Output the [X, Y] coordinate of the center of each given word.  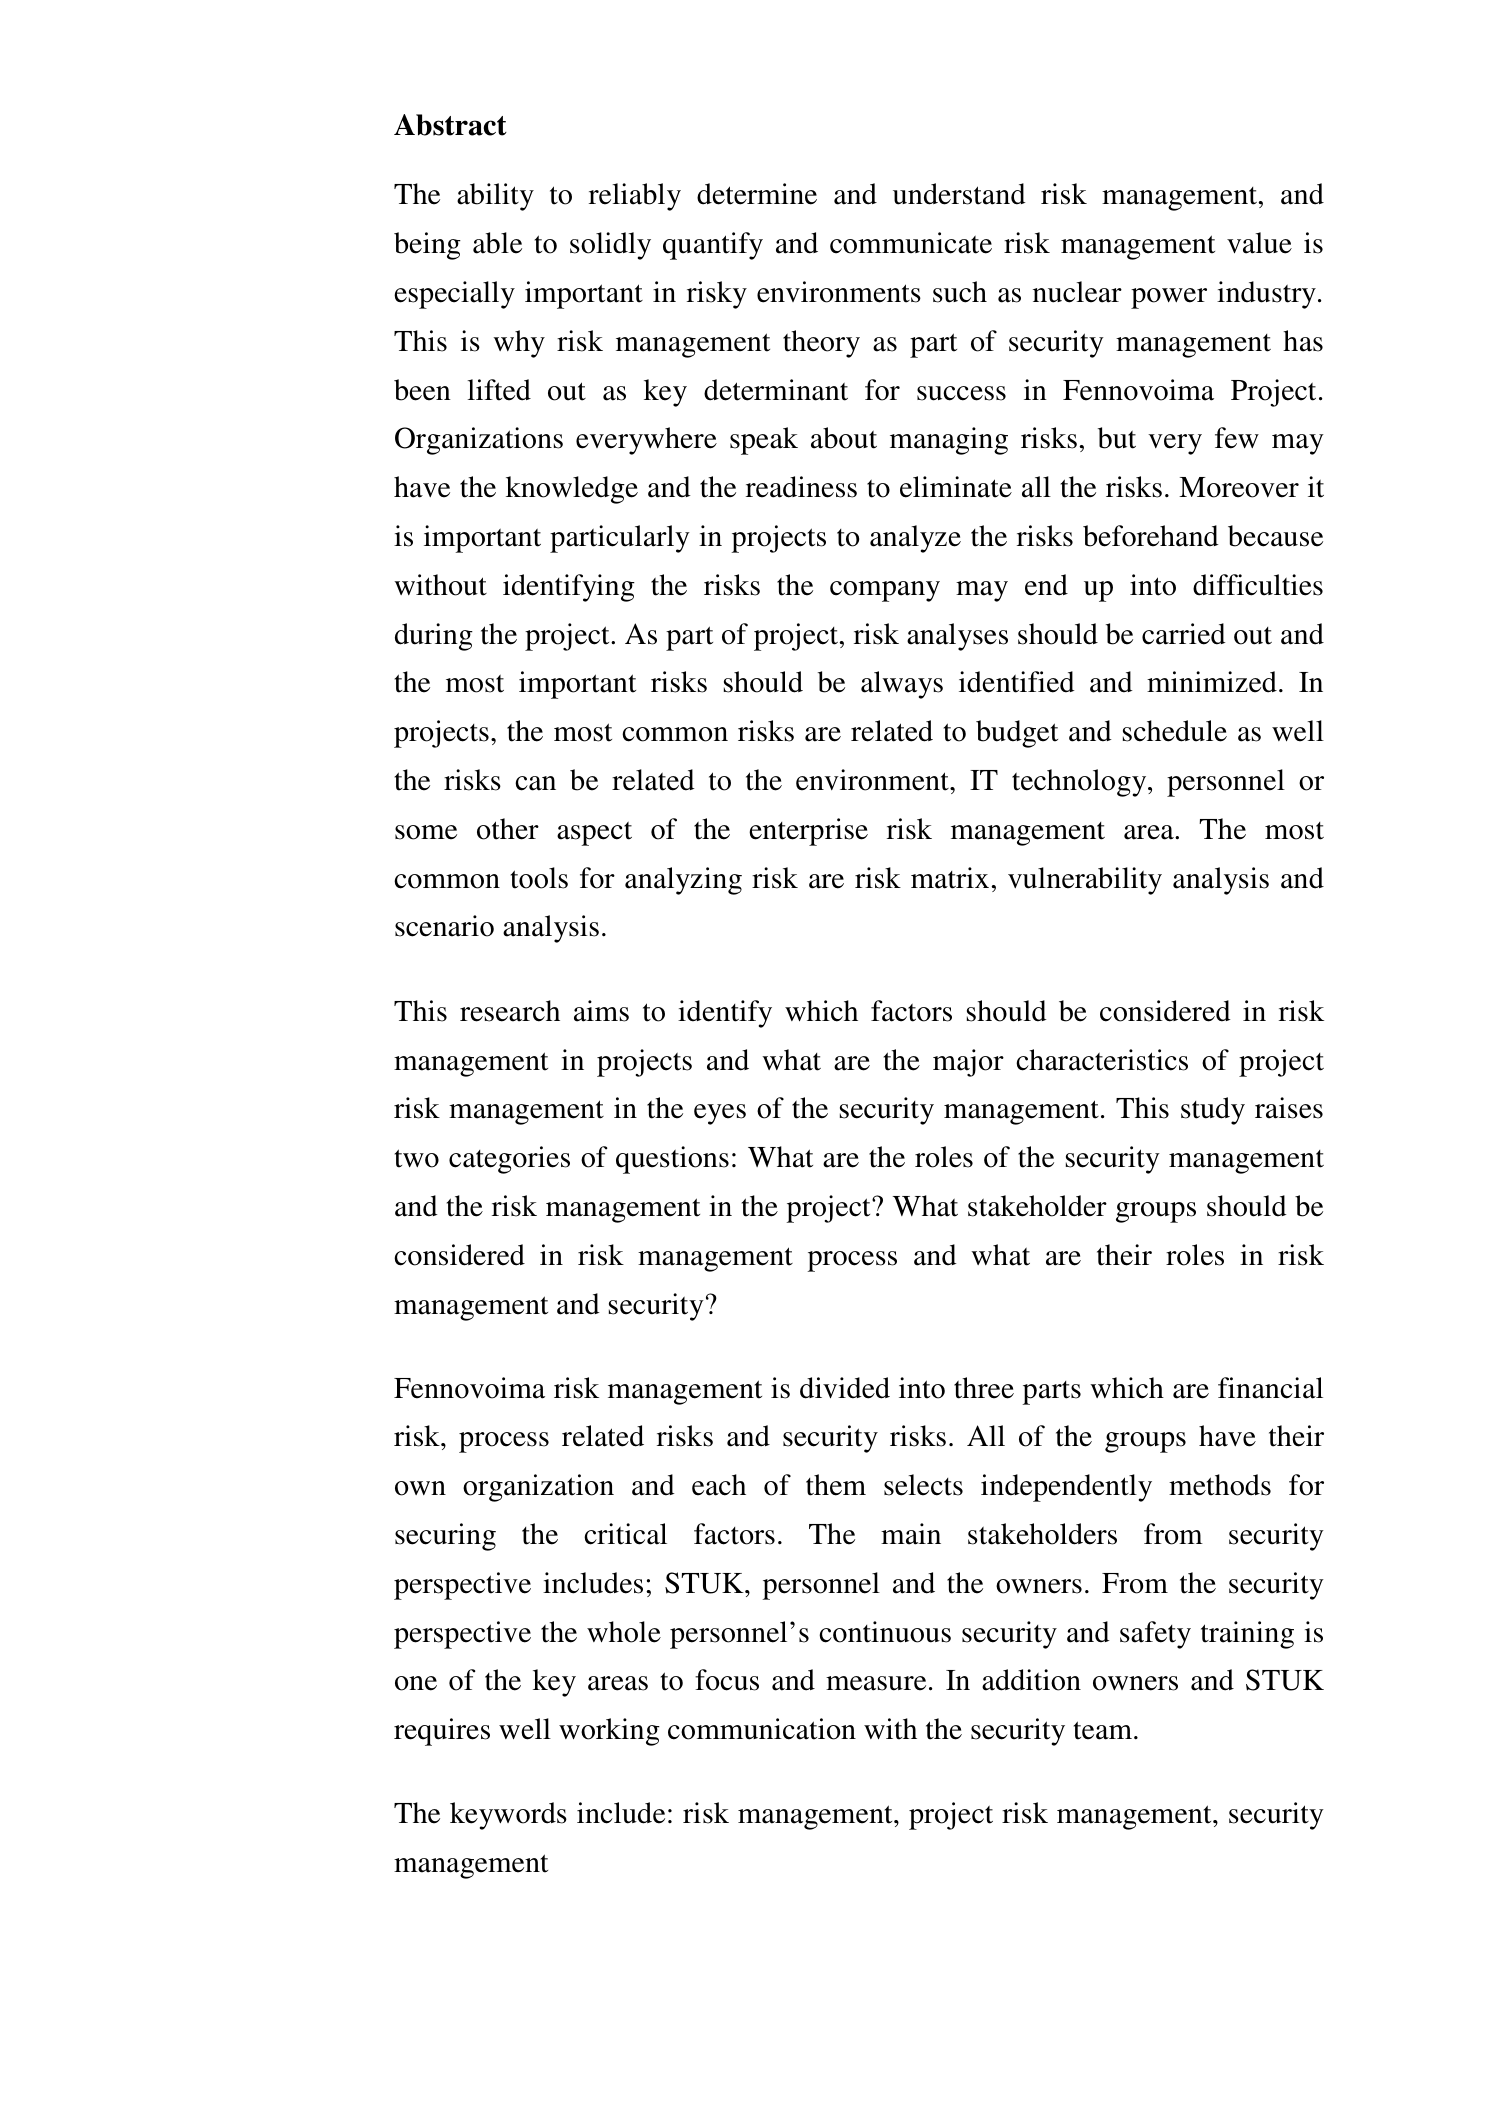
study [1213, 1111]
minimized [1212, 682]
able [497, 243]
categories [509, 1160]
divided [845, 1388]
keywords [508, 1816]
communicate [911, 243]
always [902, 685]
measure [876, 1683]
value [1259, 243]
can [535, 783]
